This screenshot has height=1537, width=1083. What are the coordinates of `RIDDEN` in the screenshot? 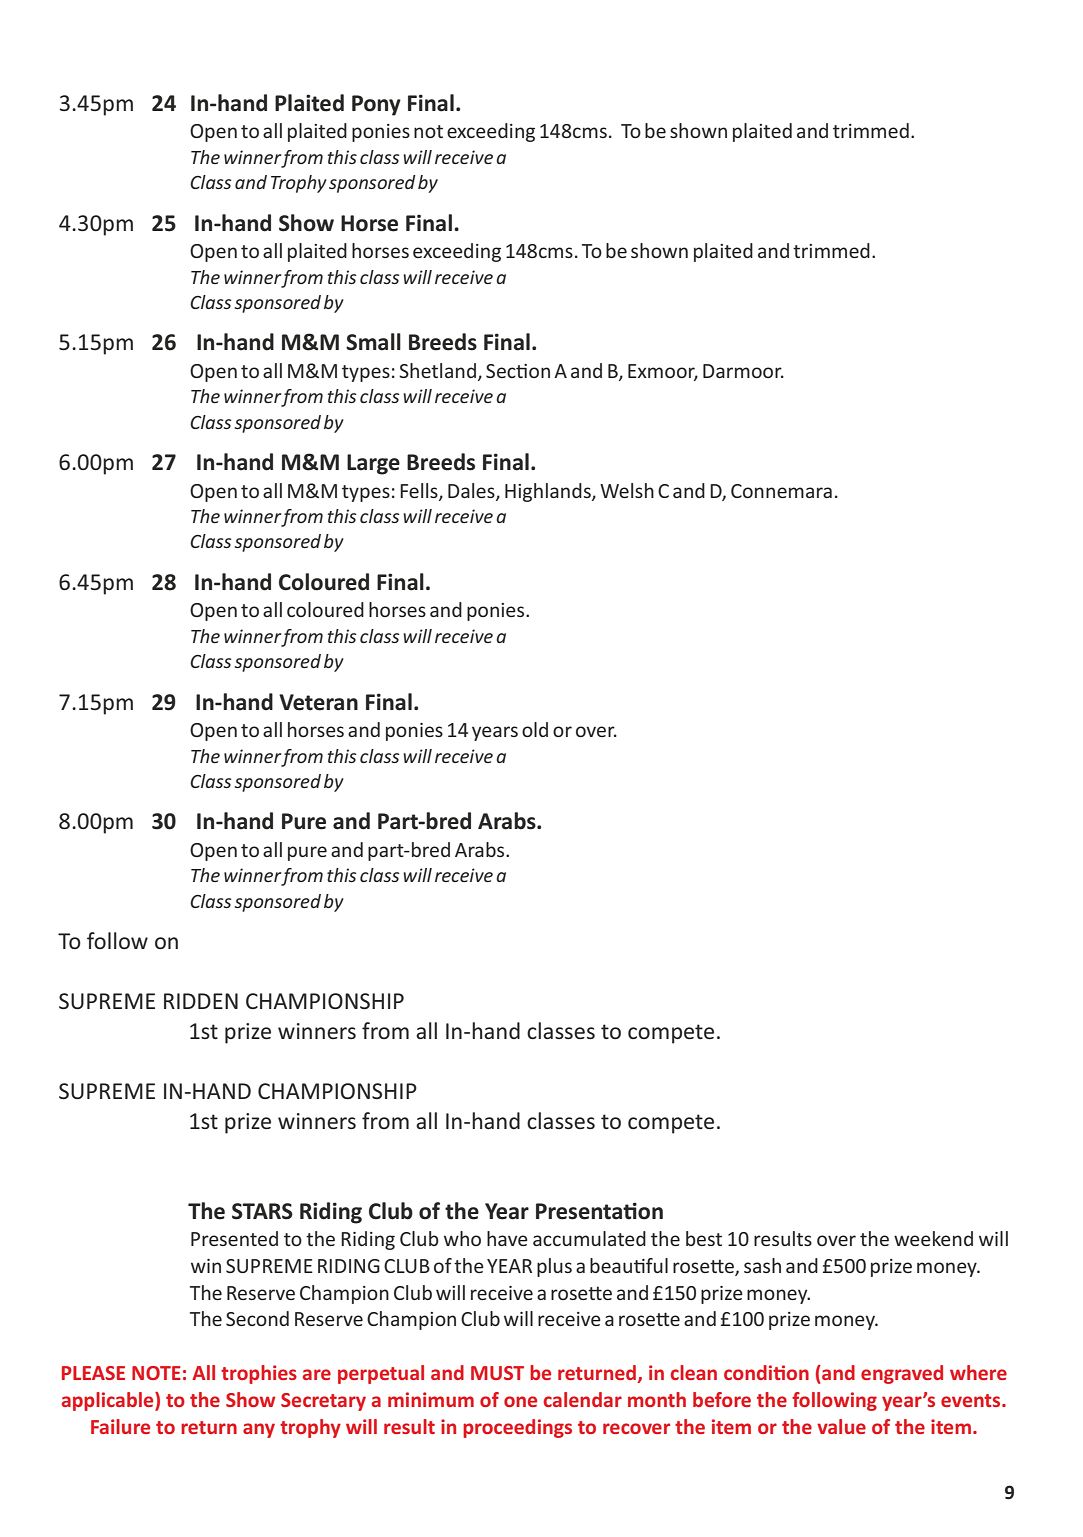 It's located at (201, 1001).
